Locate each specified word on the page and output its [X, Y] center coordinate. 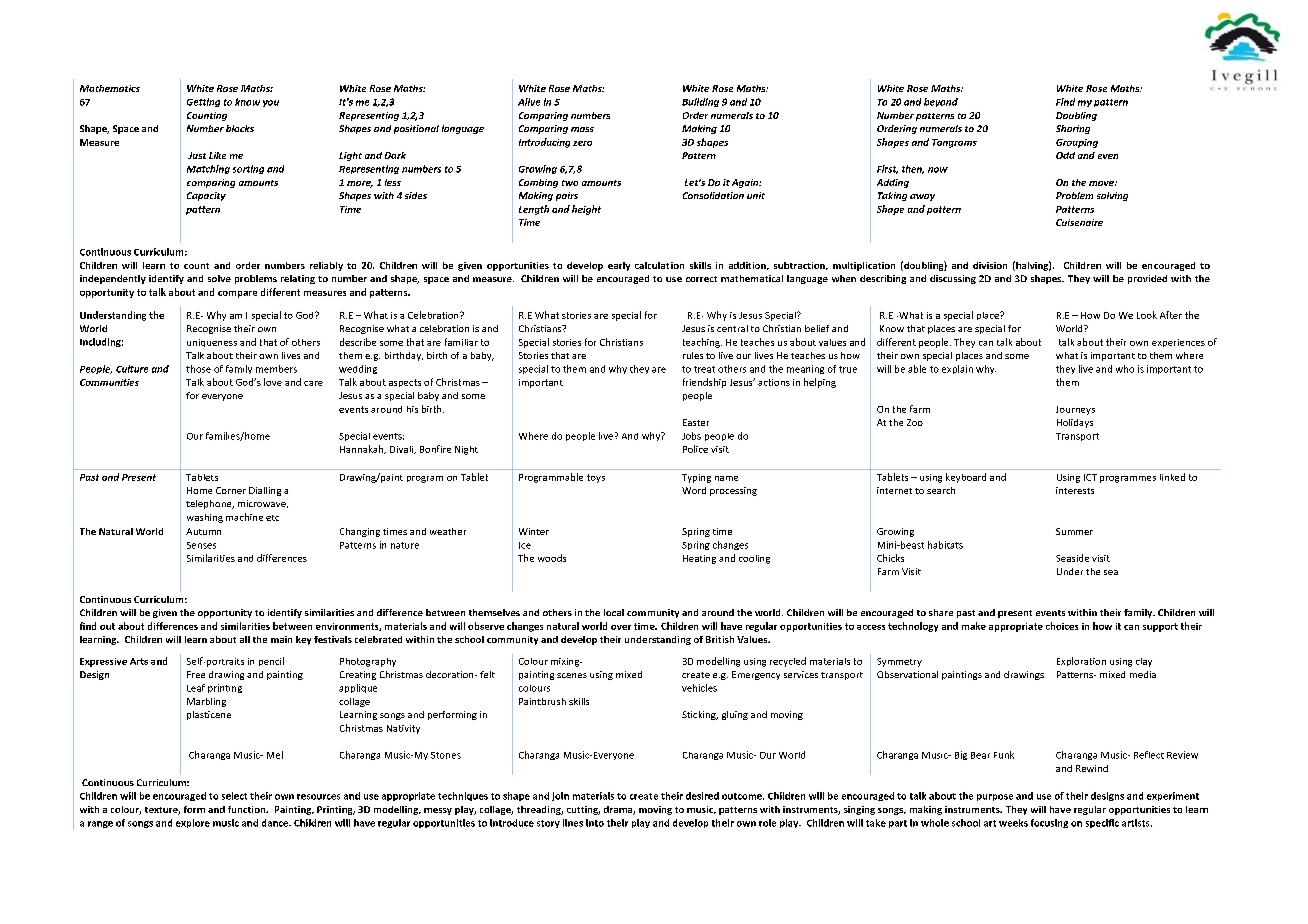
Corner [231, 490]
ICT [1090, 477]
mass [582, 129]
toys [596, 478]
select [234, 796]
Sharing [1073, 129]
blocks [240, 128]
